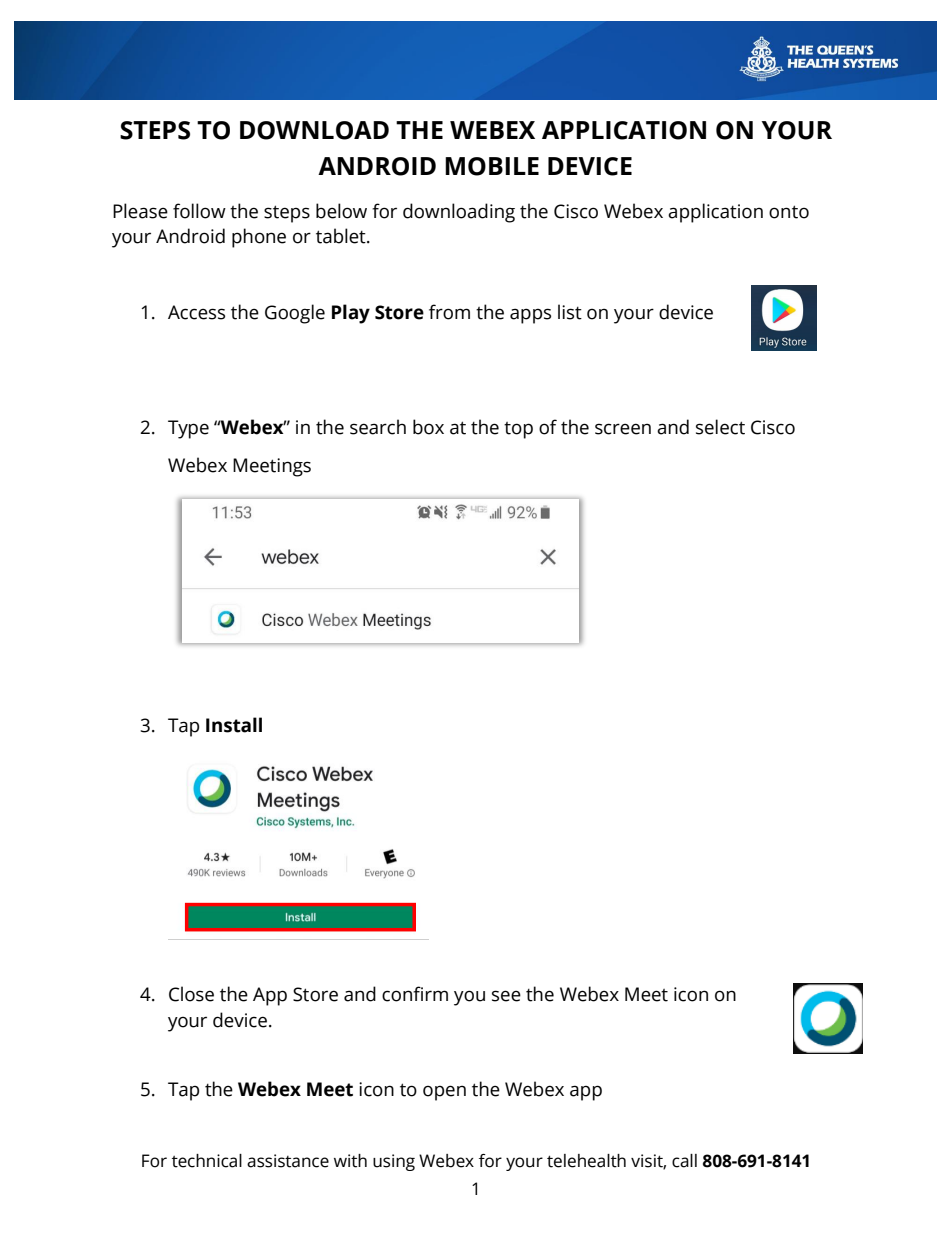  Describe the element at coordinates (188, 429) in the page. I see `Type` at that location.
